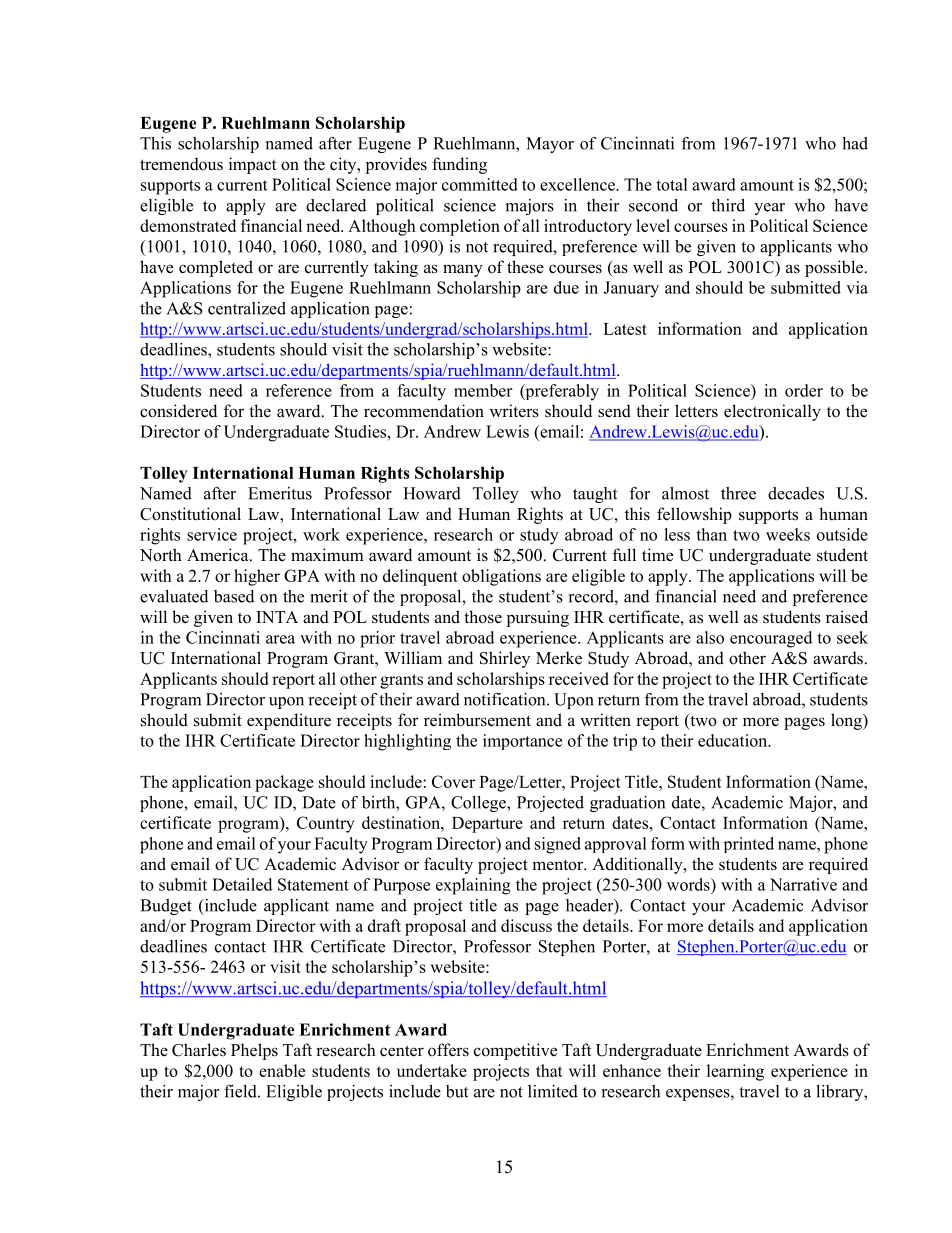 The height and width of the page is (1233, 952). Describe the element at coordinates (254, 1051) in the page. I see `Phelps` at that location.
